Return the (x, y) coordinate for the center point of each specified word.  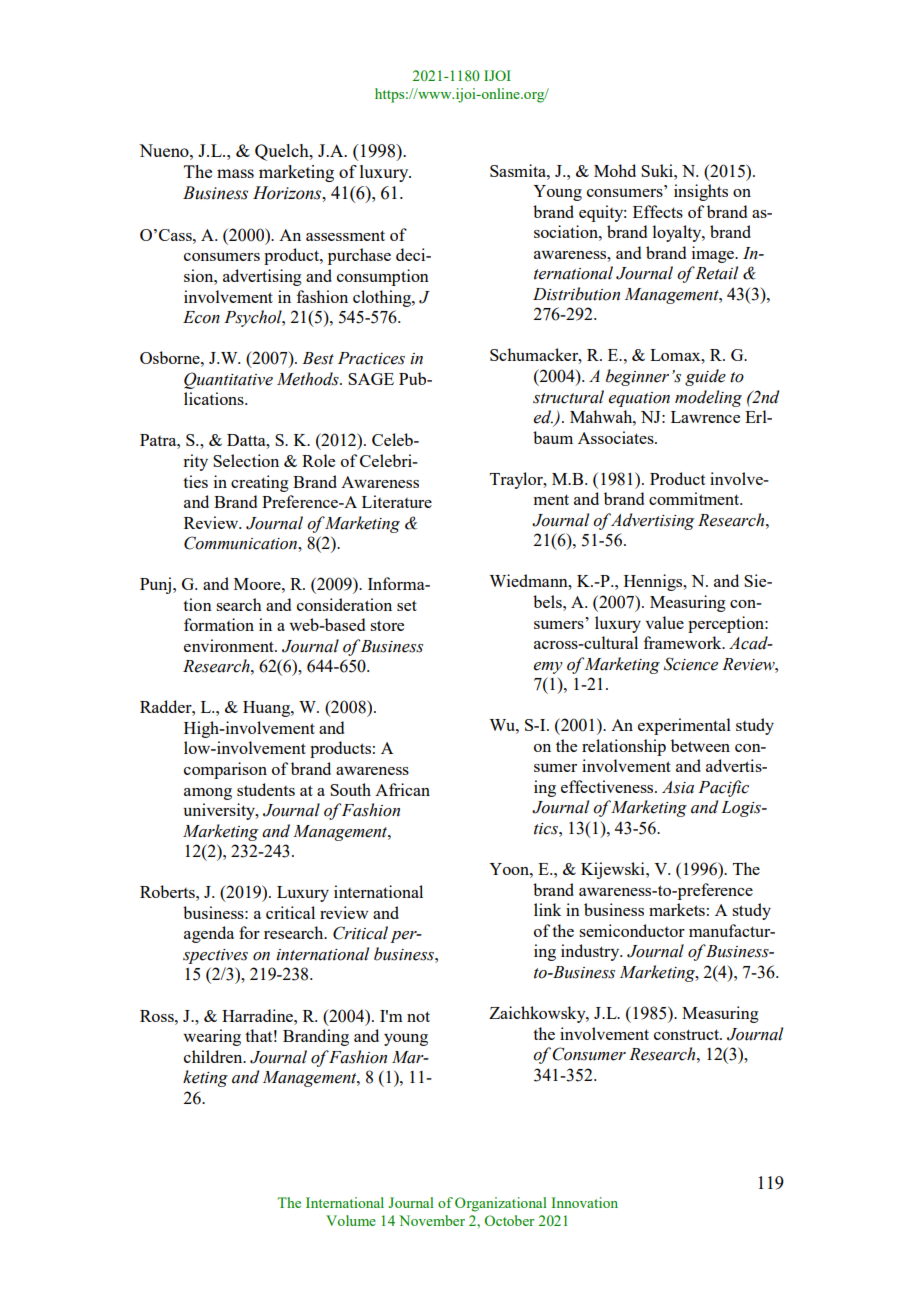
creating (260, 483)
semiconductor (632, 930)
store (387, 625)
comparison (225, 770)
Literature (397, 501)
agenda (209, 934)
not (418, 1016)
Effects (658, 211)
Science (691, 664)
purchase (359, 256)
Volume (351, 1220)
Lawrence (705, 417)
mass (235, 173)
